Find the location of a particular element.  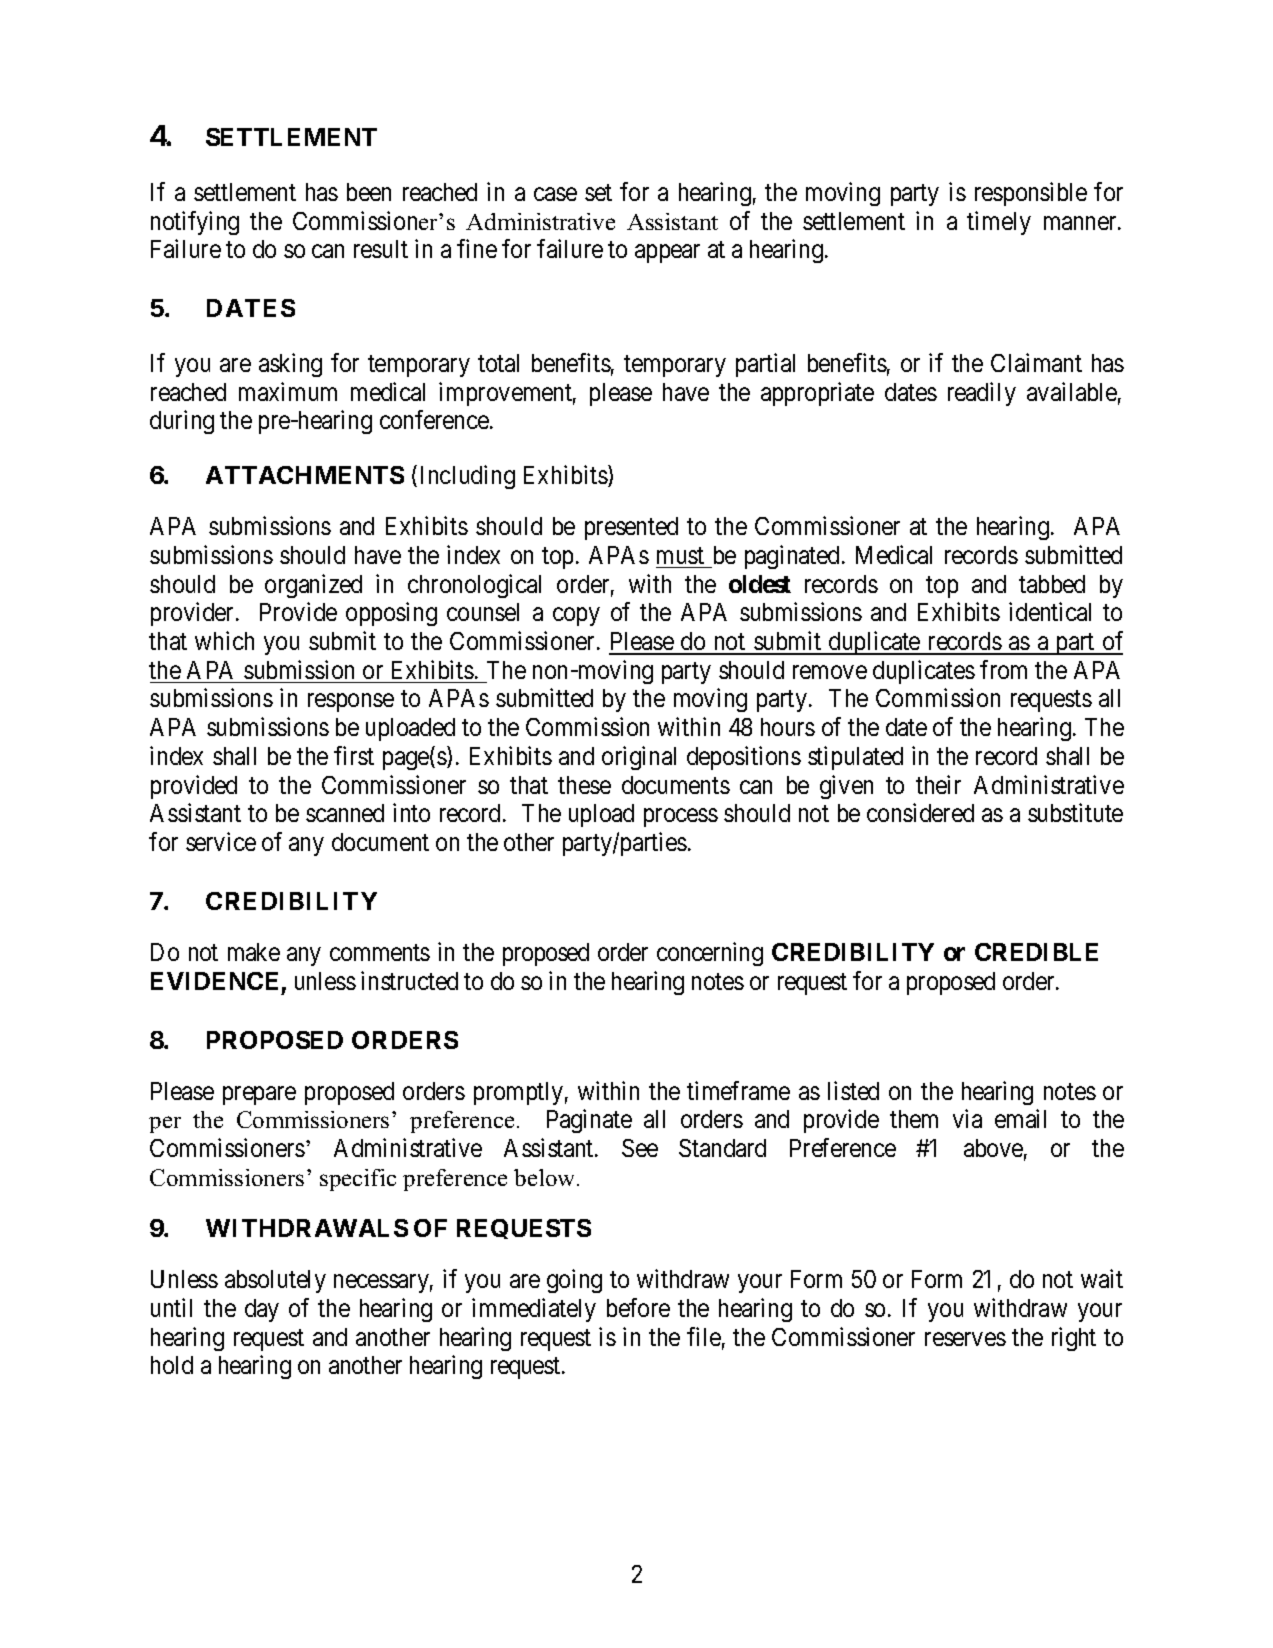

copy is located at coordinates (576, 617).
